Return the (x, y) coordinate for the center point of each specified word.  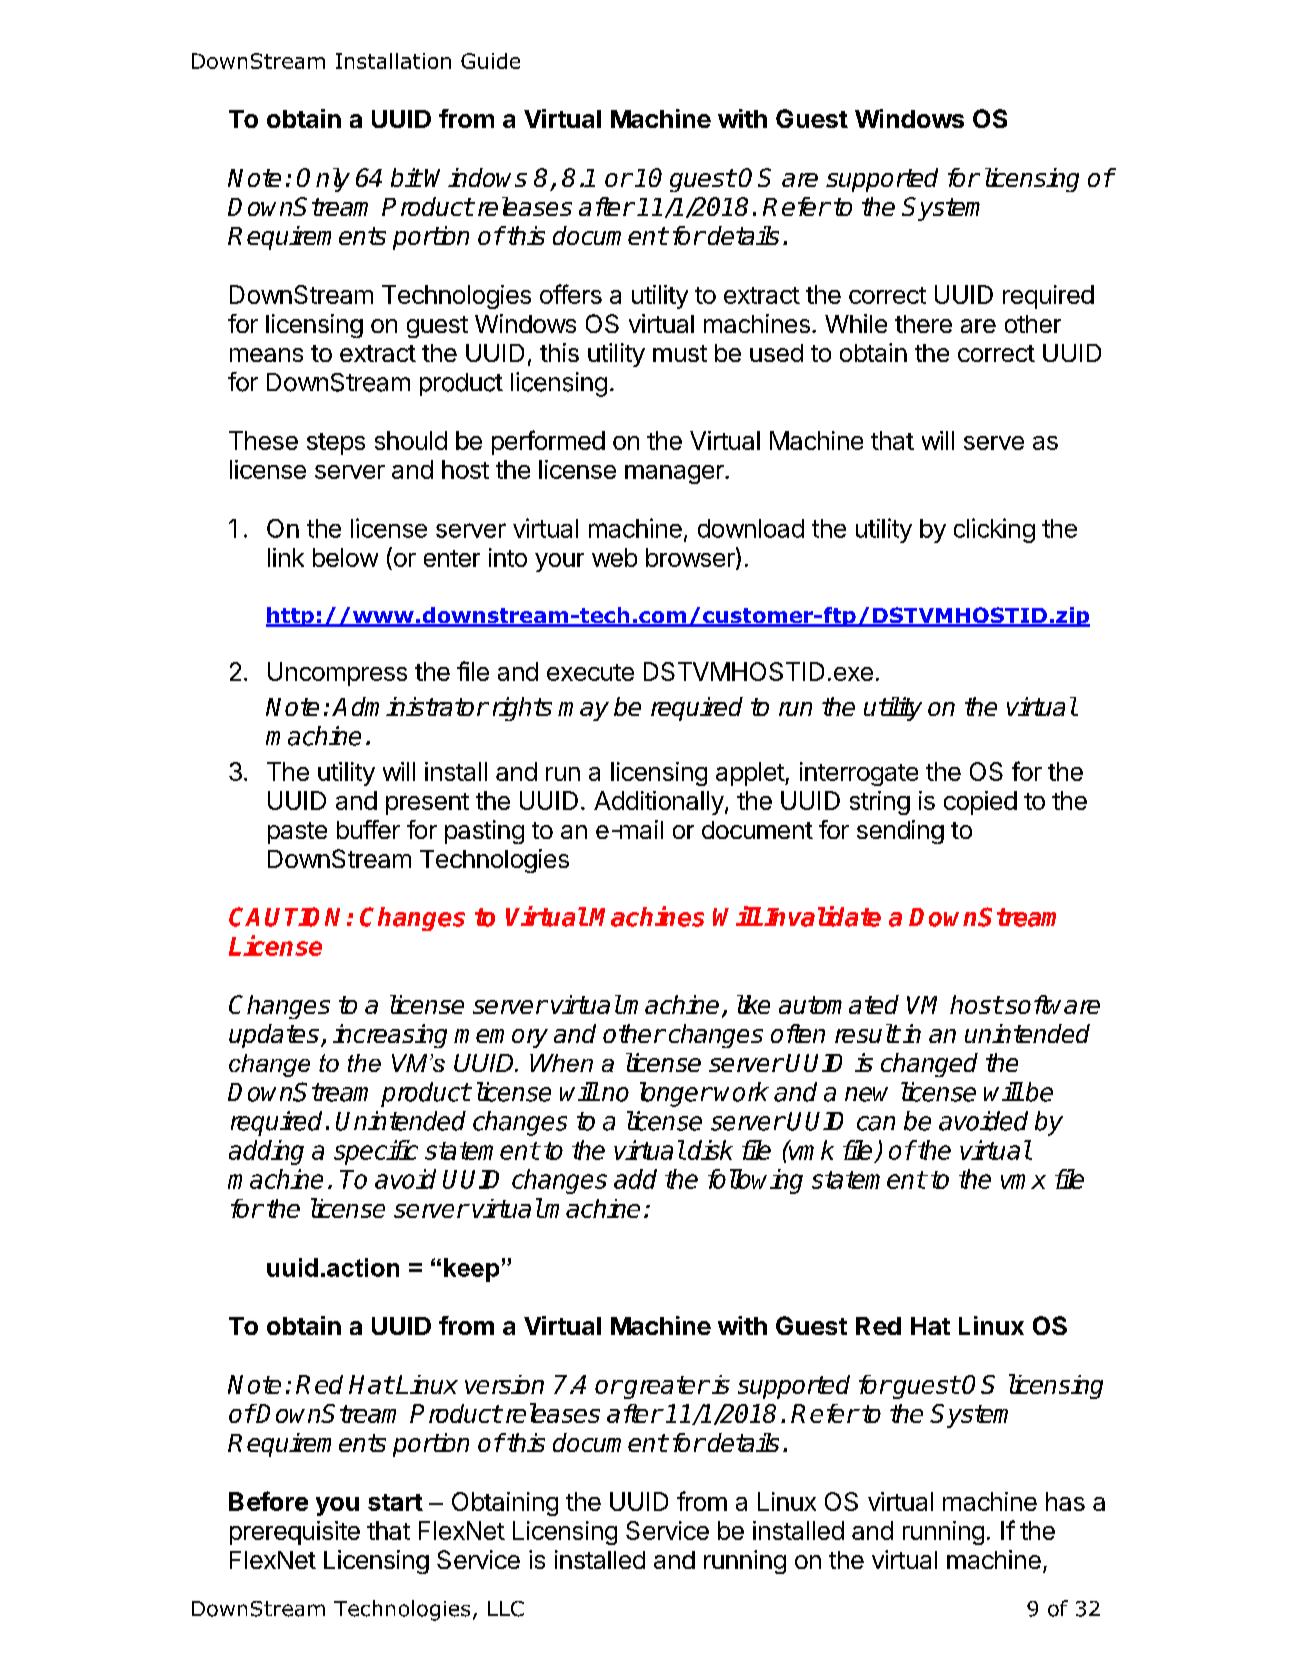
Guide (490, 61)
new (866, 1094)
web (614, 557)
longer (676, 1094)
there (923, 324)
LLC (506, 1609)
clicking (994, 530)
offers (571, 294)
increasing (390, 1036)
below (345, 557)
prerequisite (295, 1533)
